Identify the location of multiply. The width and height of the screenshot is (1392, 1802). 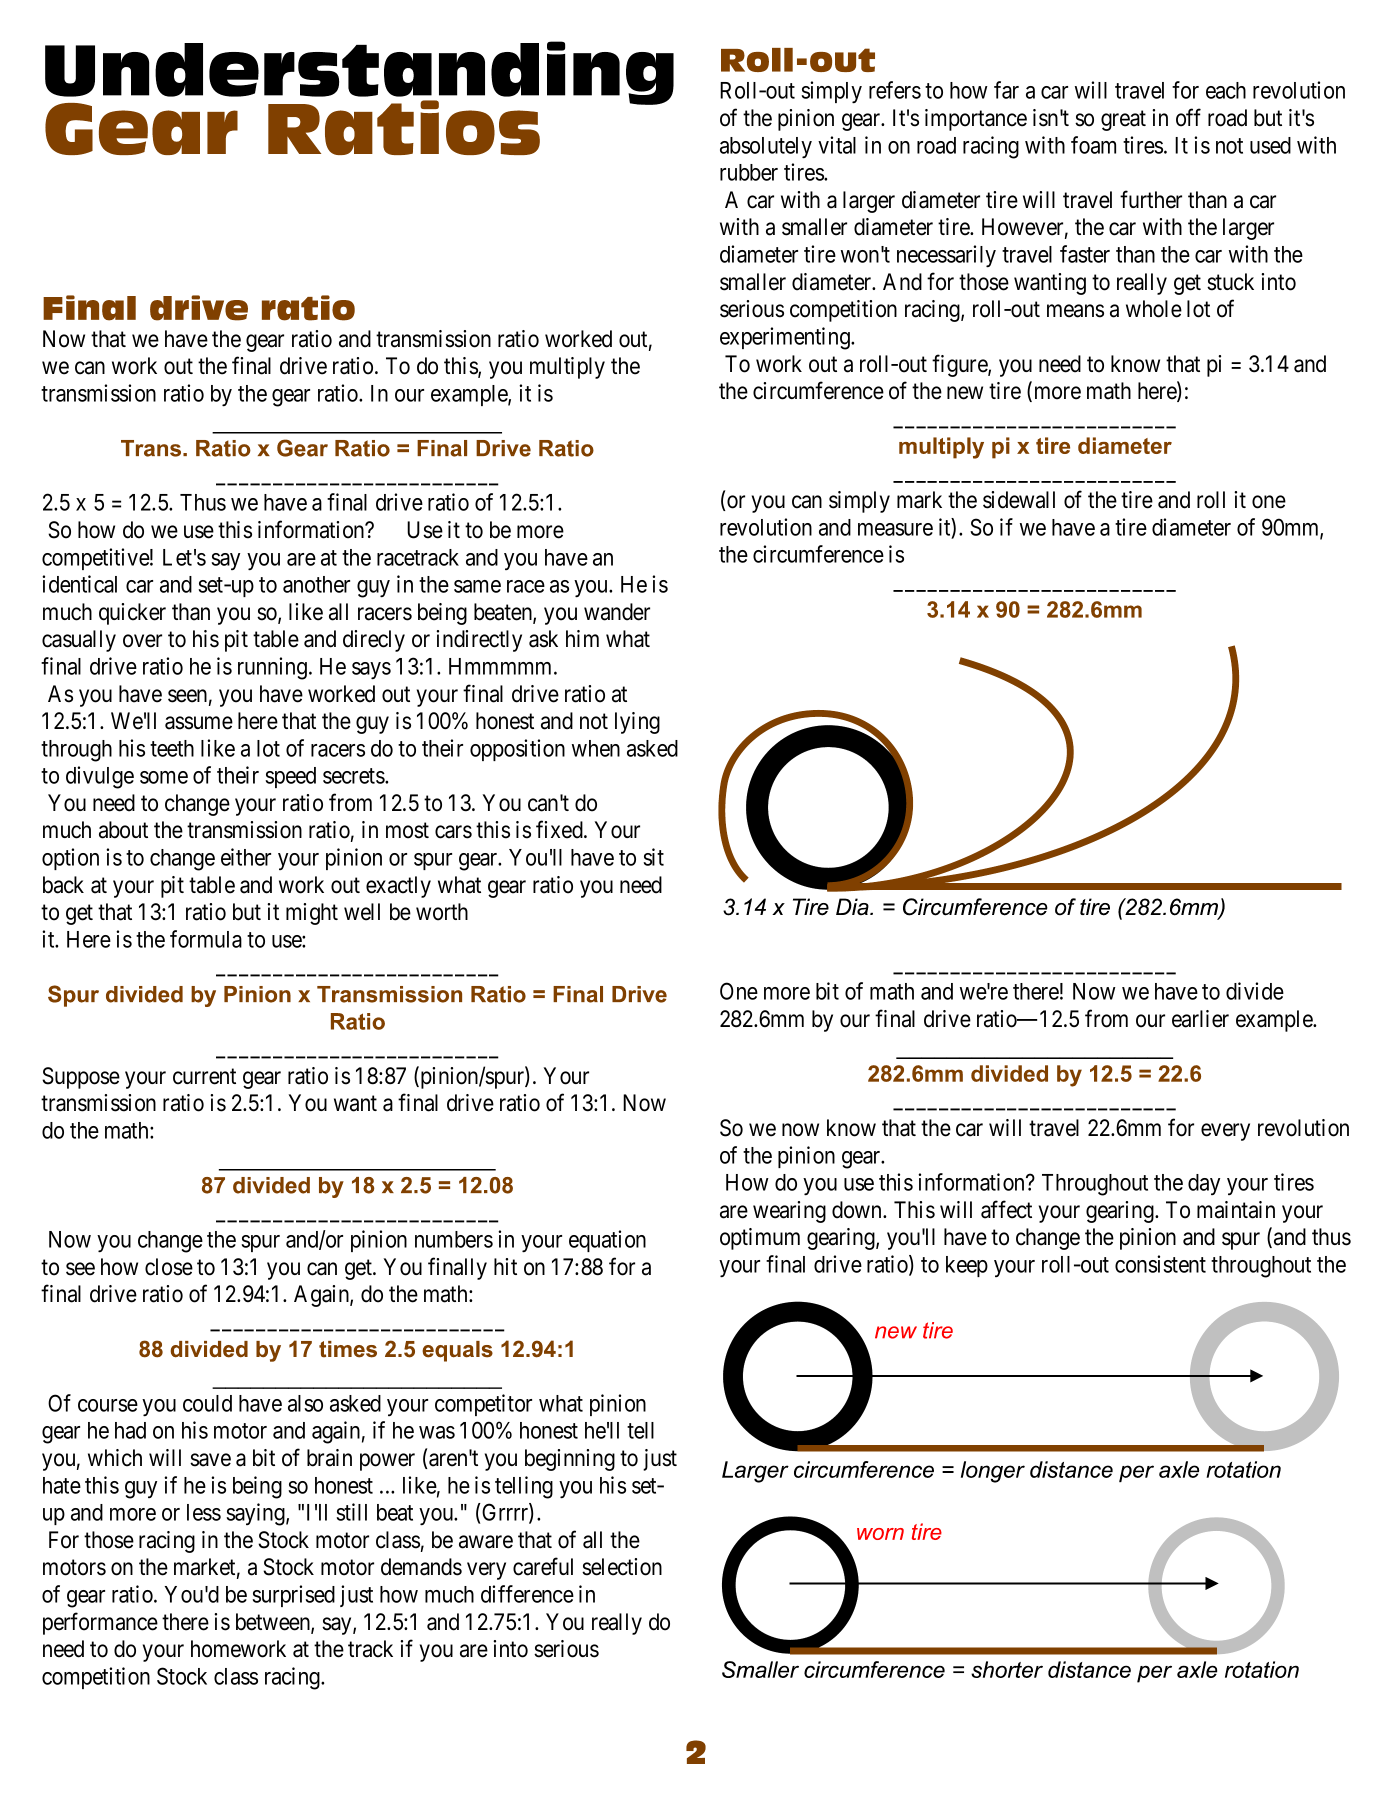
(567, 368).
